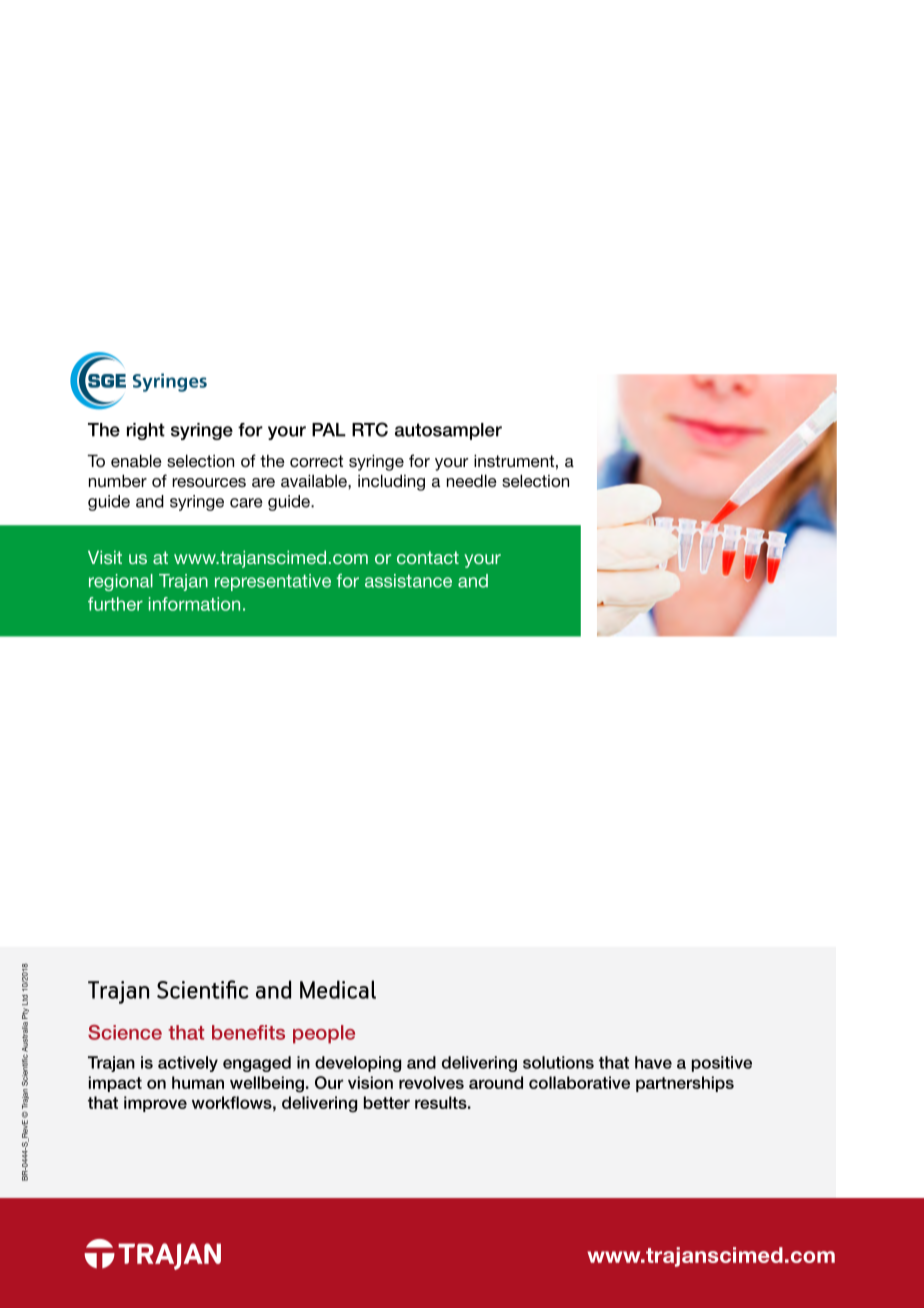 The image size is (924, 1308). What do you see at coordinates (428, 557) in the document?
I see `contact` at bounding box center [428, 557].
